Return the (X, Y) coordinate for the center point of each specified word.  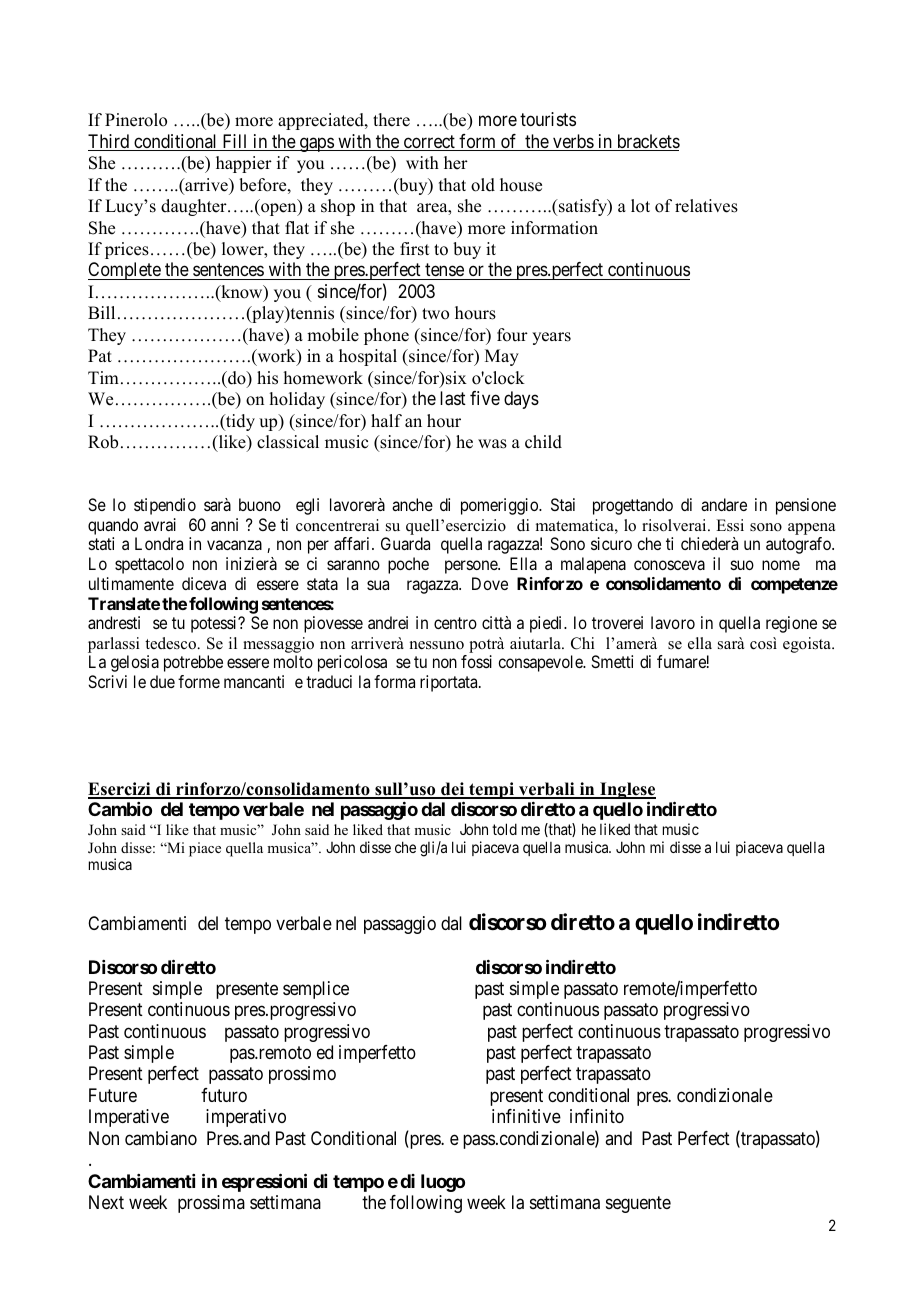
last (453, 398)
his (267, 378)
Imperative (129, 1118)
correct (429, 143)
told (504, 829)
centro (455, 623)
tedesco (171, 643)
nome (781, 565)
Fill (235, 142)
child (543, 442)
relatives (706, 206)
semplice (316, 990)
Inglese (627, 792)
